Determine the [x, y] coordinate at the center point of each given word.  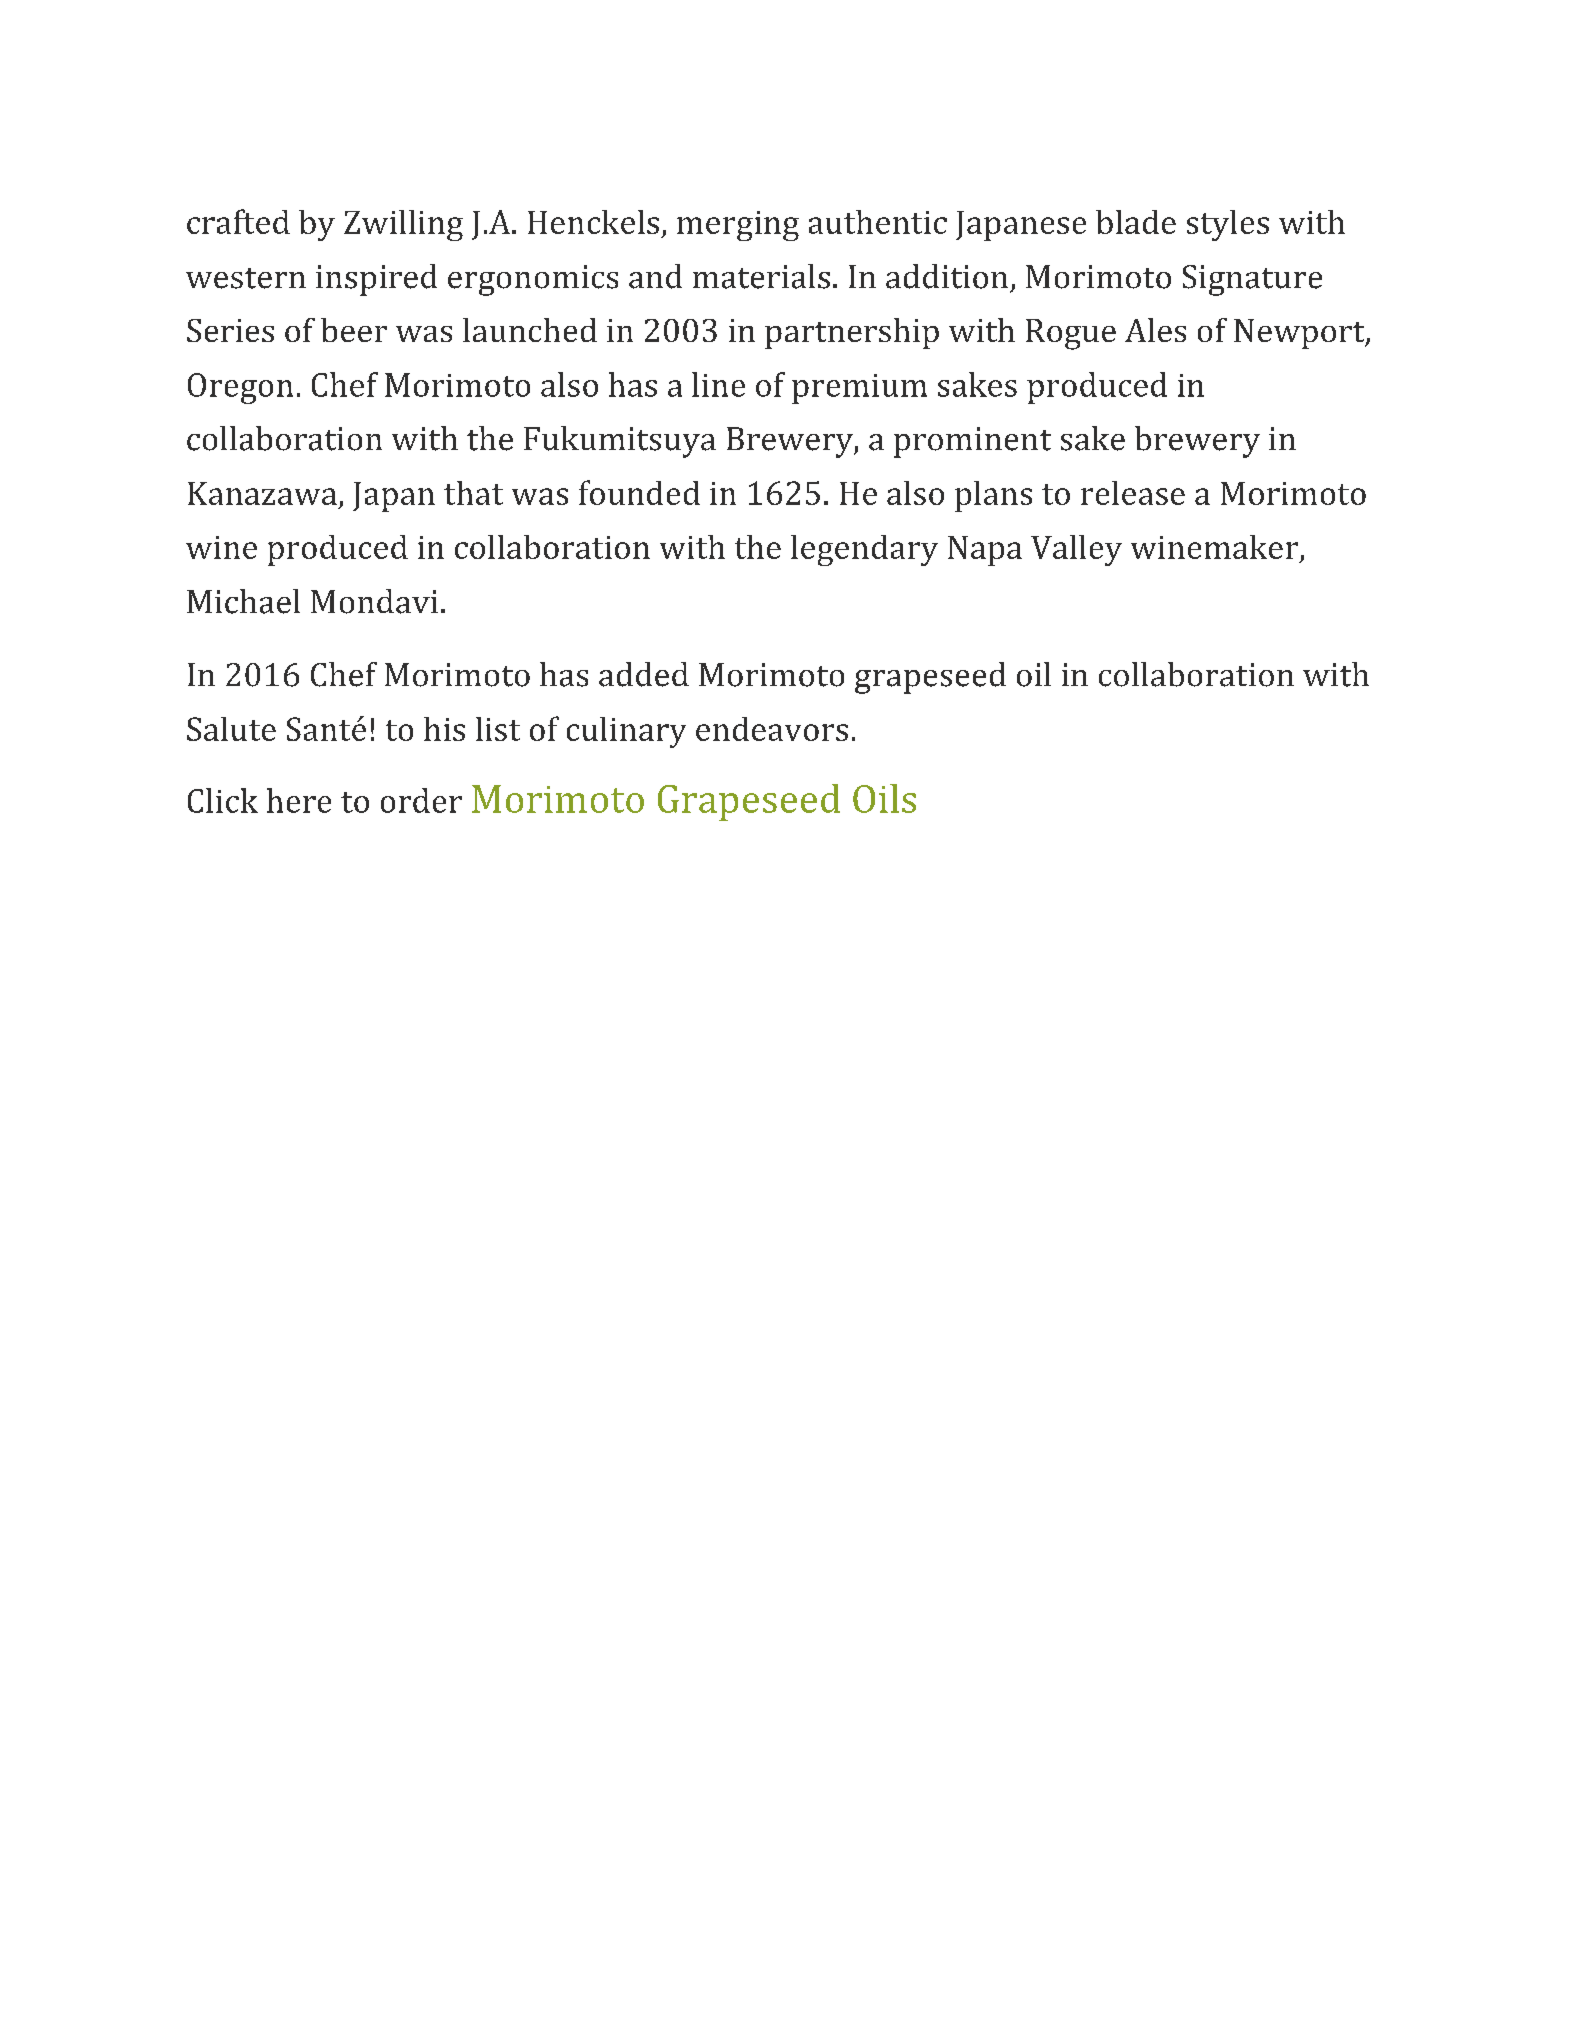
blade [1136, 222]
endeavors [772, 729]
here [299, 800]
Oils [884, 798]
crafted [238, 221]
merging [738, 226]
